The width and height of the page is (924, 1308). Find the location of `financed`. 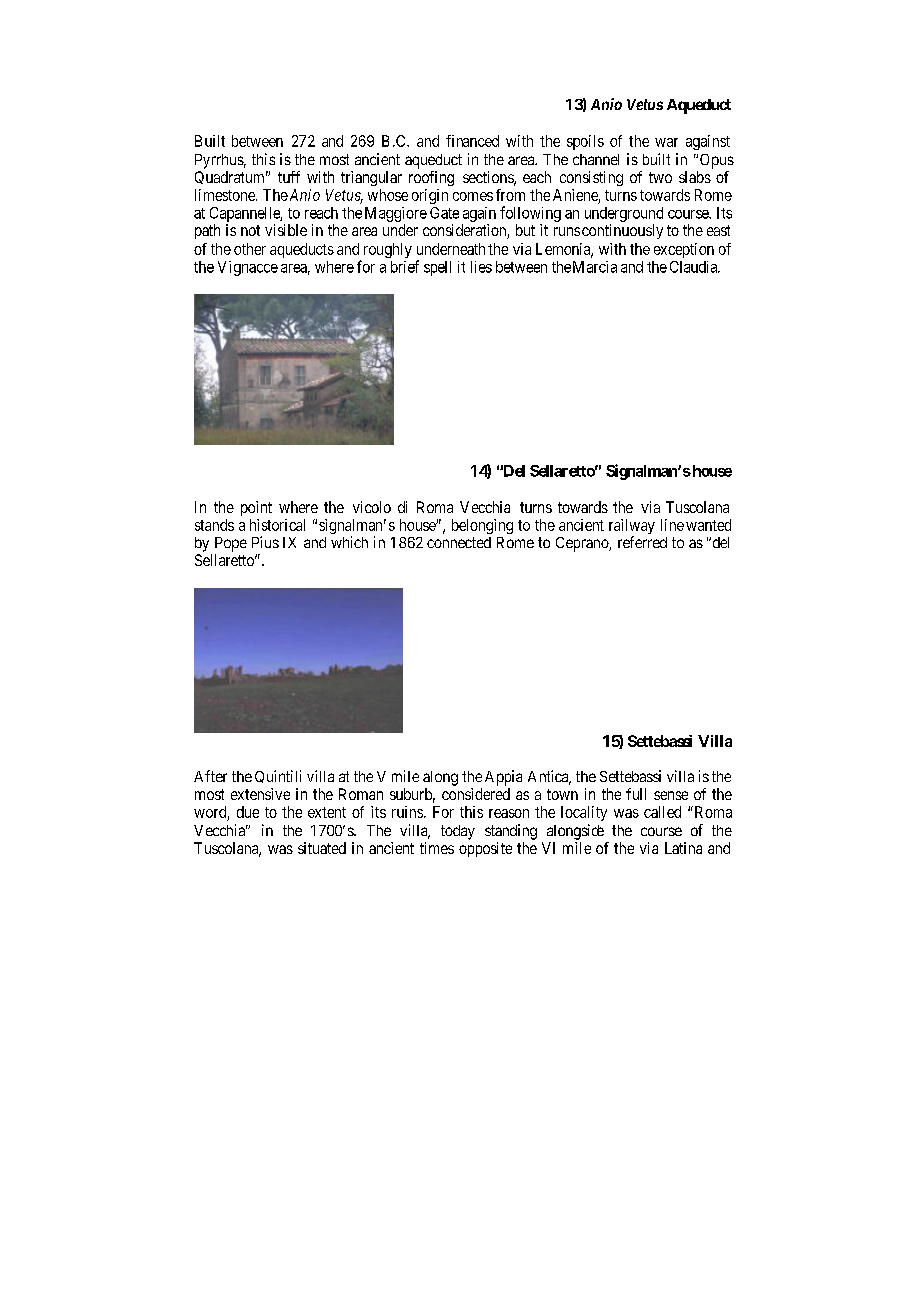

financed is located at coordinates (472, 141).
